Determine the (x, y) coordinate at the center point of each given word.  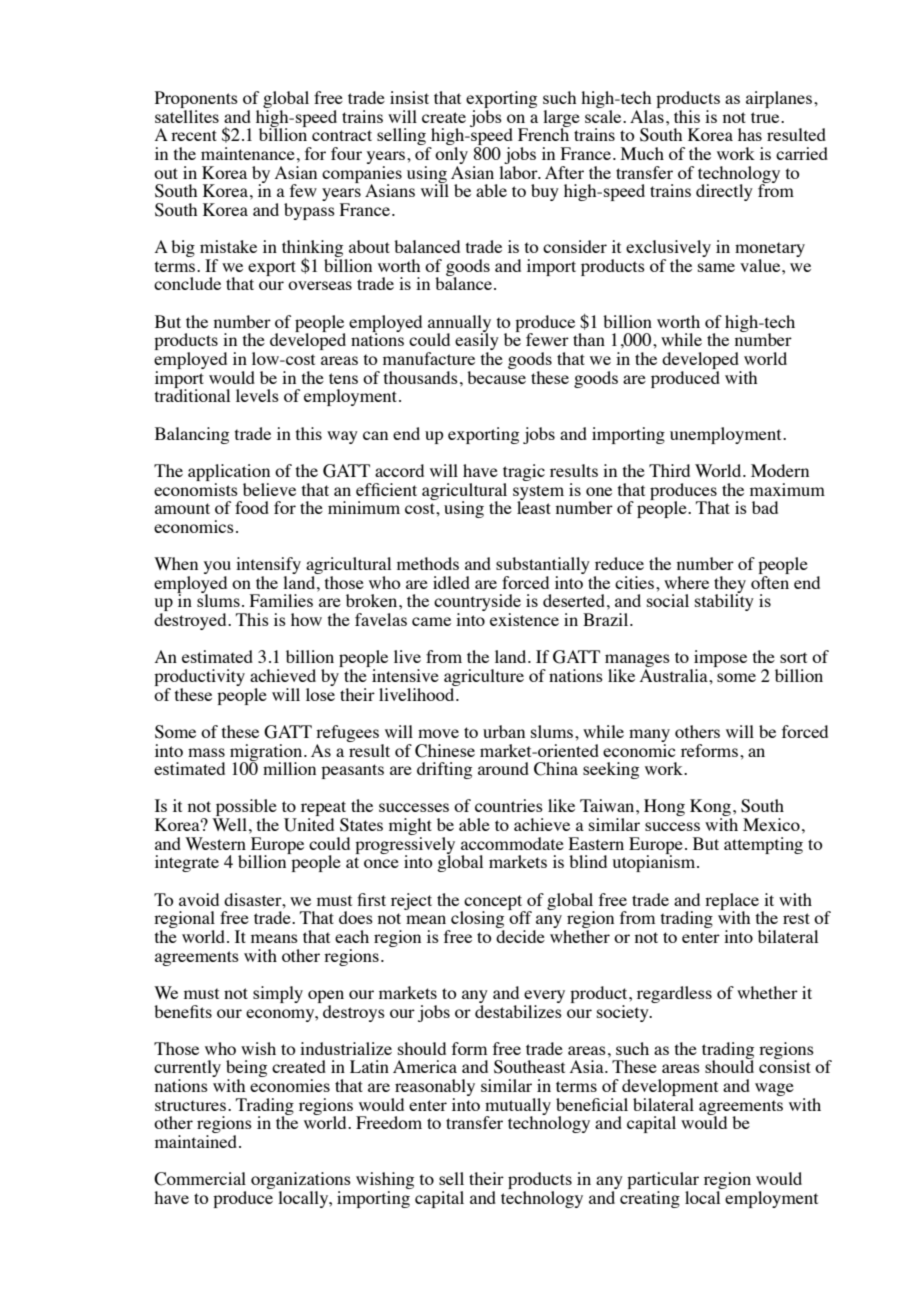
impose (719, 660)
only (451, 157)
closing (477, 921)
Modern (780, 470)
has (750, 134)
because (496, 377)
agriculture (484, 677)
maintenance (248, 153)
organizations (301, 1182)
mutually (518, 1107)
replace (732, 902)
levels (257, 395)
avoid (199, 899)
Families (281, 600)
